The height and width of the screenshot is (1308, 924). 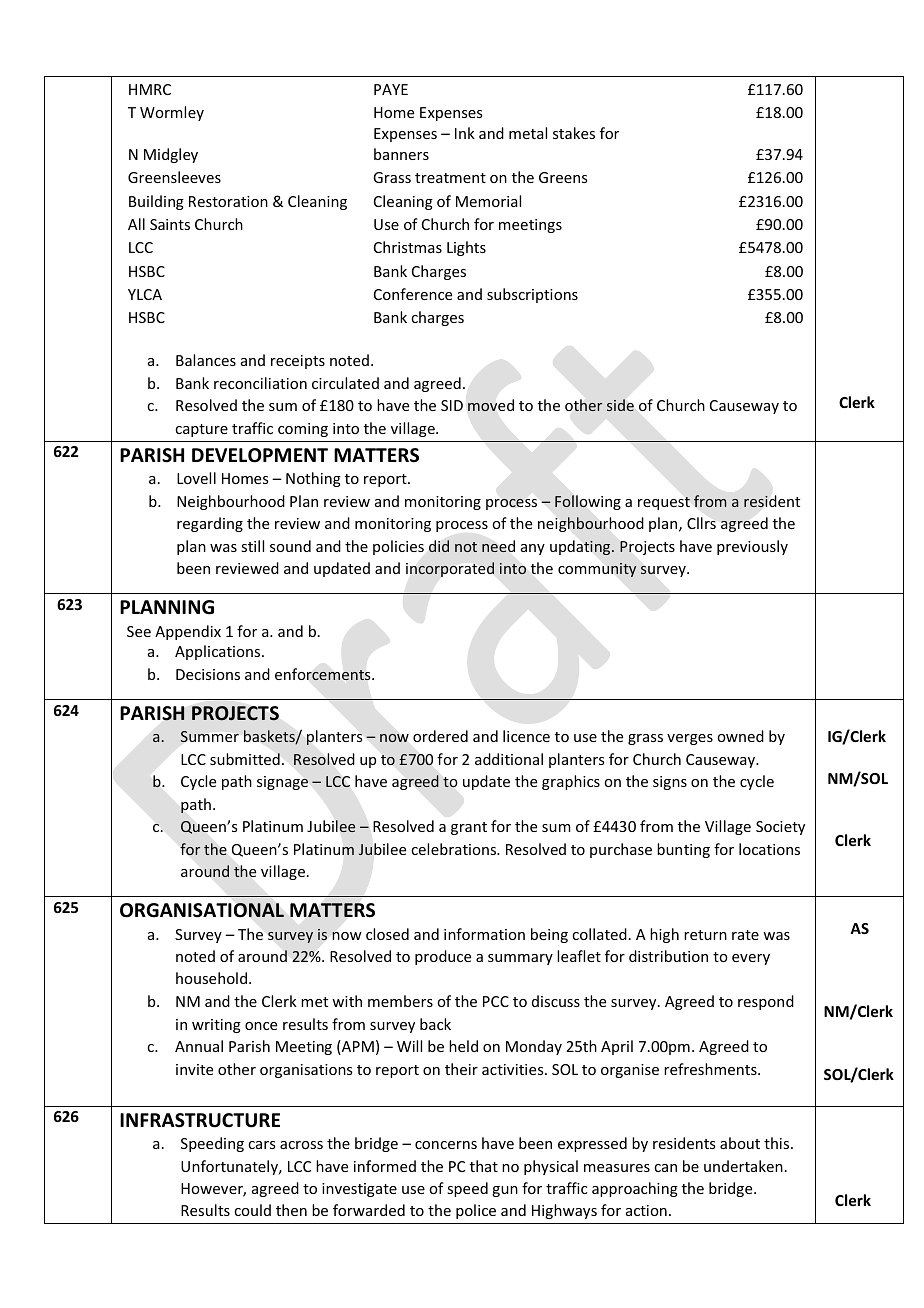 I want to click on verges, so click(x=690, y=739).
